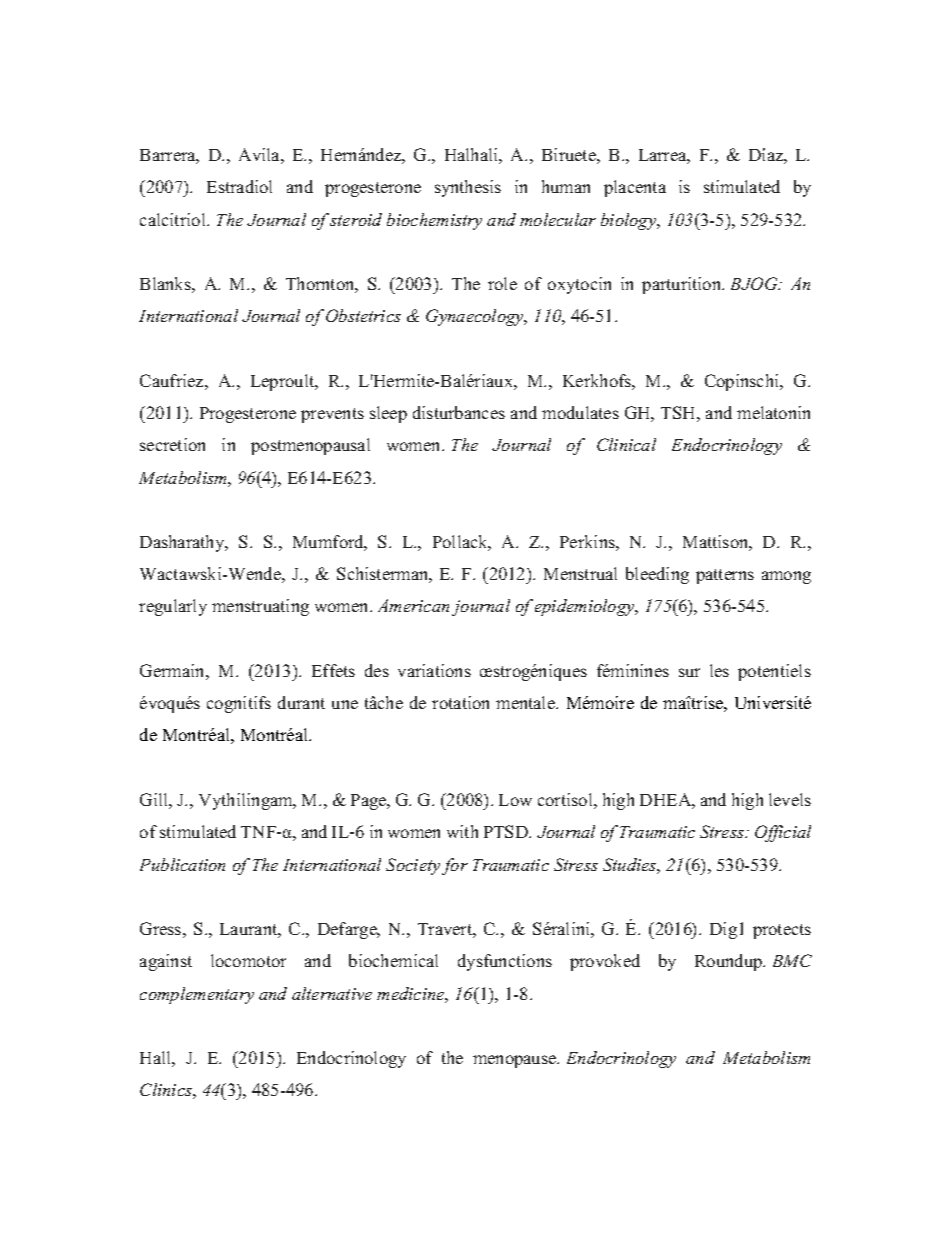  I want to click on Low, so click(515, 800).
